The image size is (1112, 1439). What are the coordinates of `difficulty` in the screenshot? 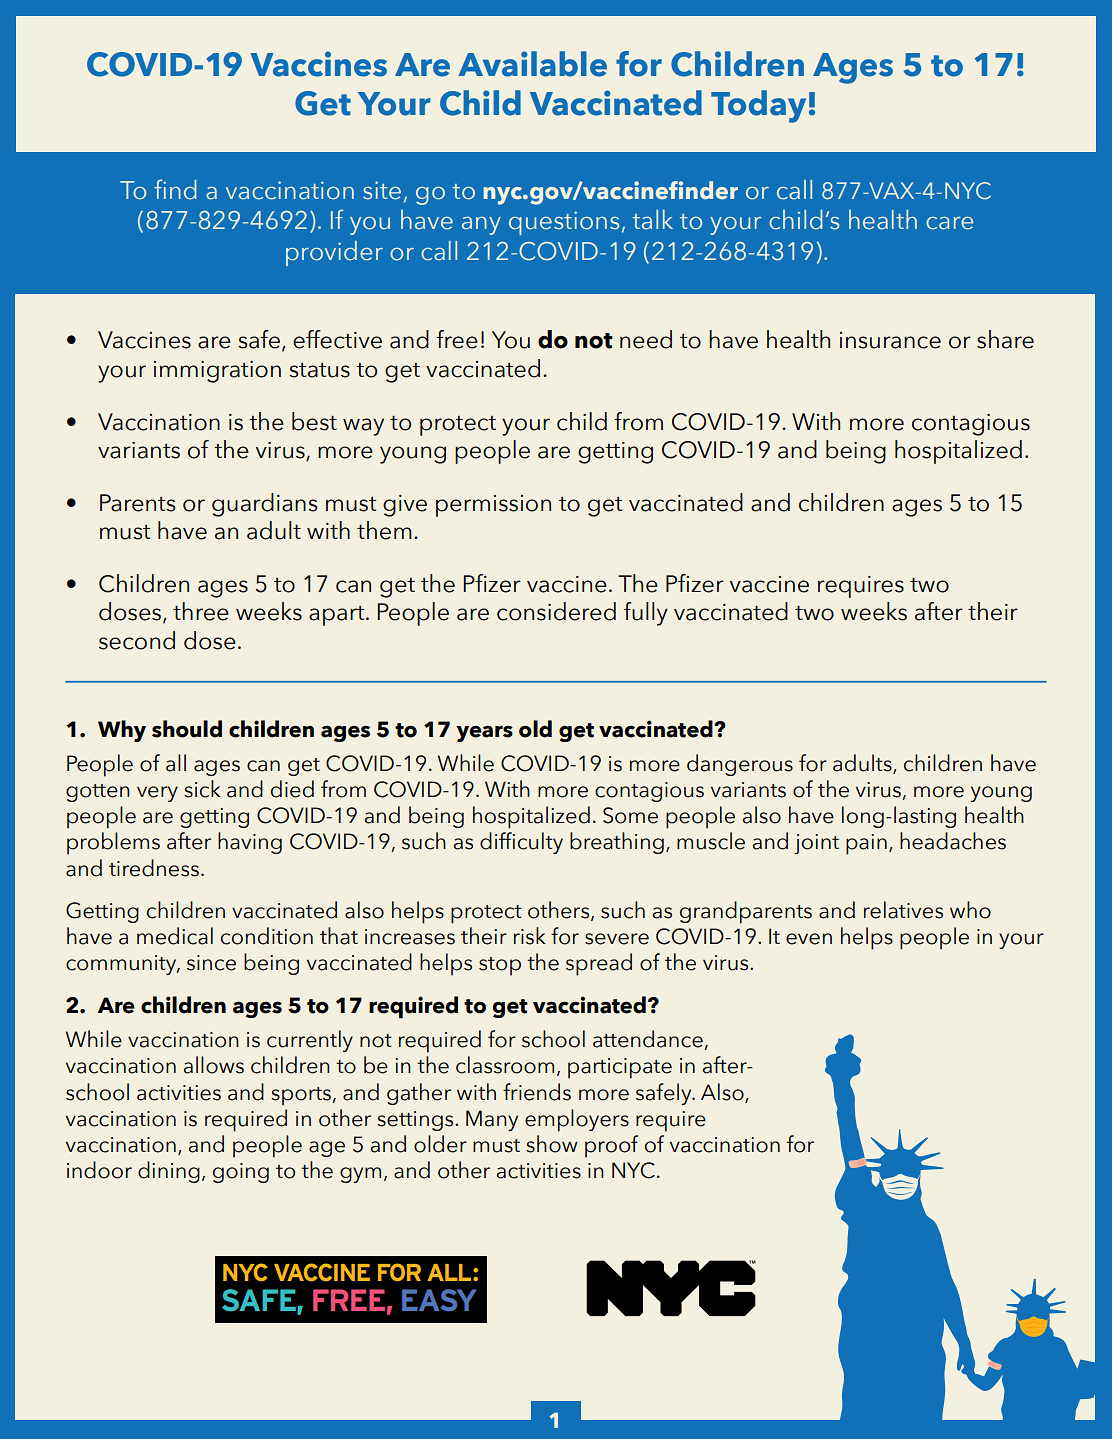 It's located at (521, 843).
